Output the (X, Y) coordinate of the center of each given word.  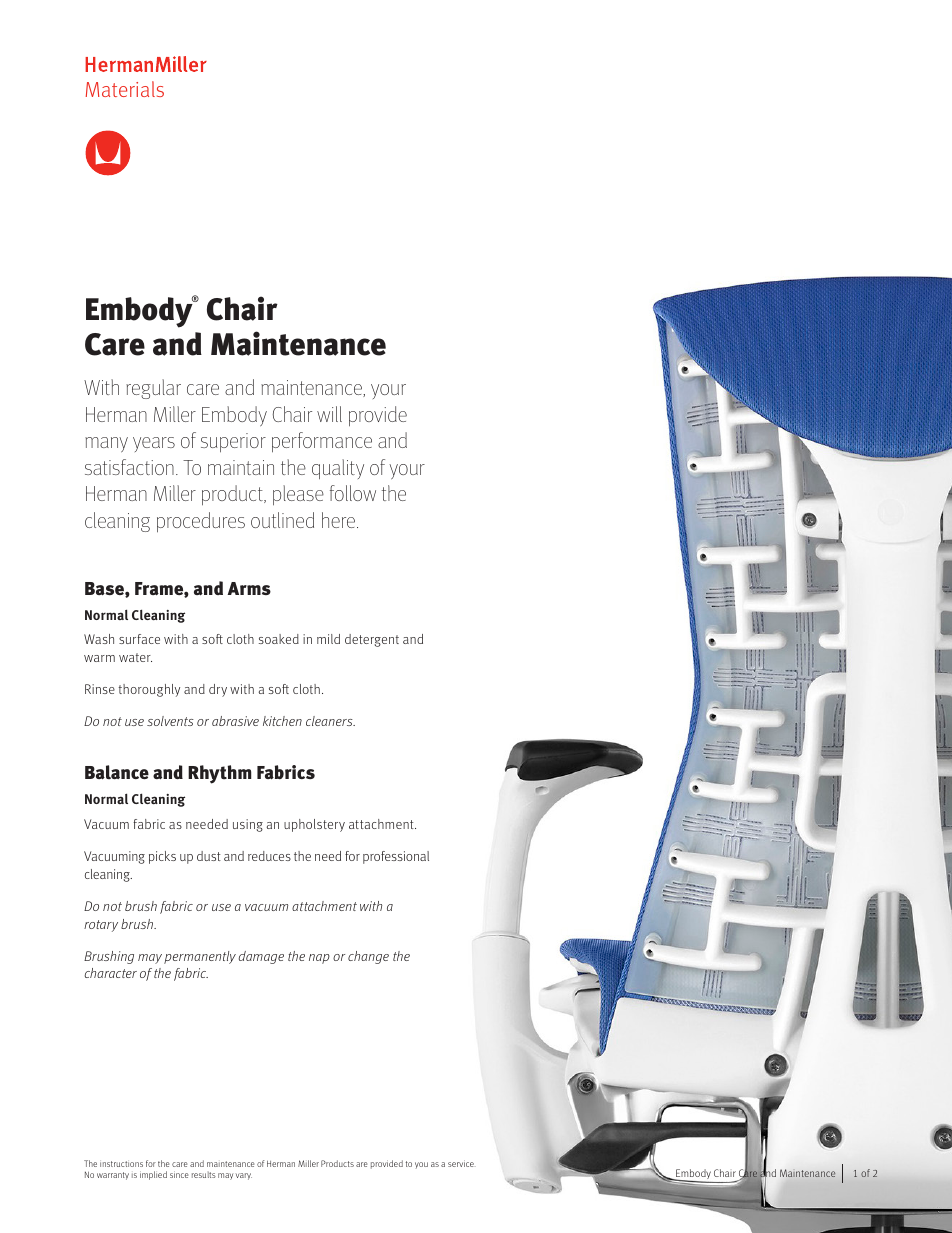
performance (322, 442)
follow (353, 493)
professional (396, 857)
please (298, 495)
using (248, 825)
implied (153, 1175)
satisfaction (129, 467)
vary (244, 1176)
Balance (117, 772)
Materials (125, 89)
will (329, 414)
